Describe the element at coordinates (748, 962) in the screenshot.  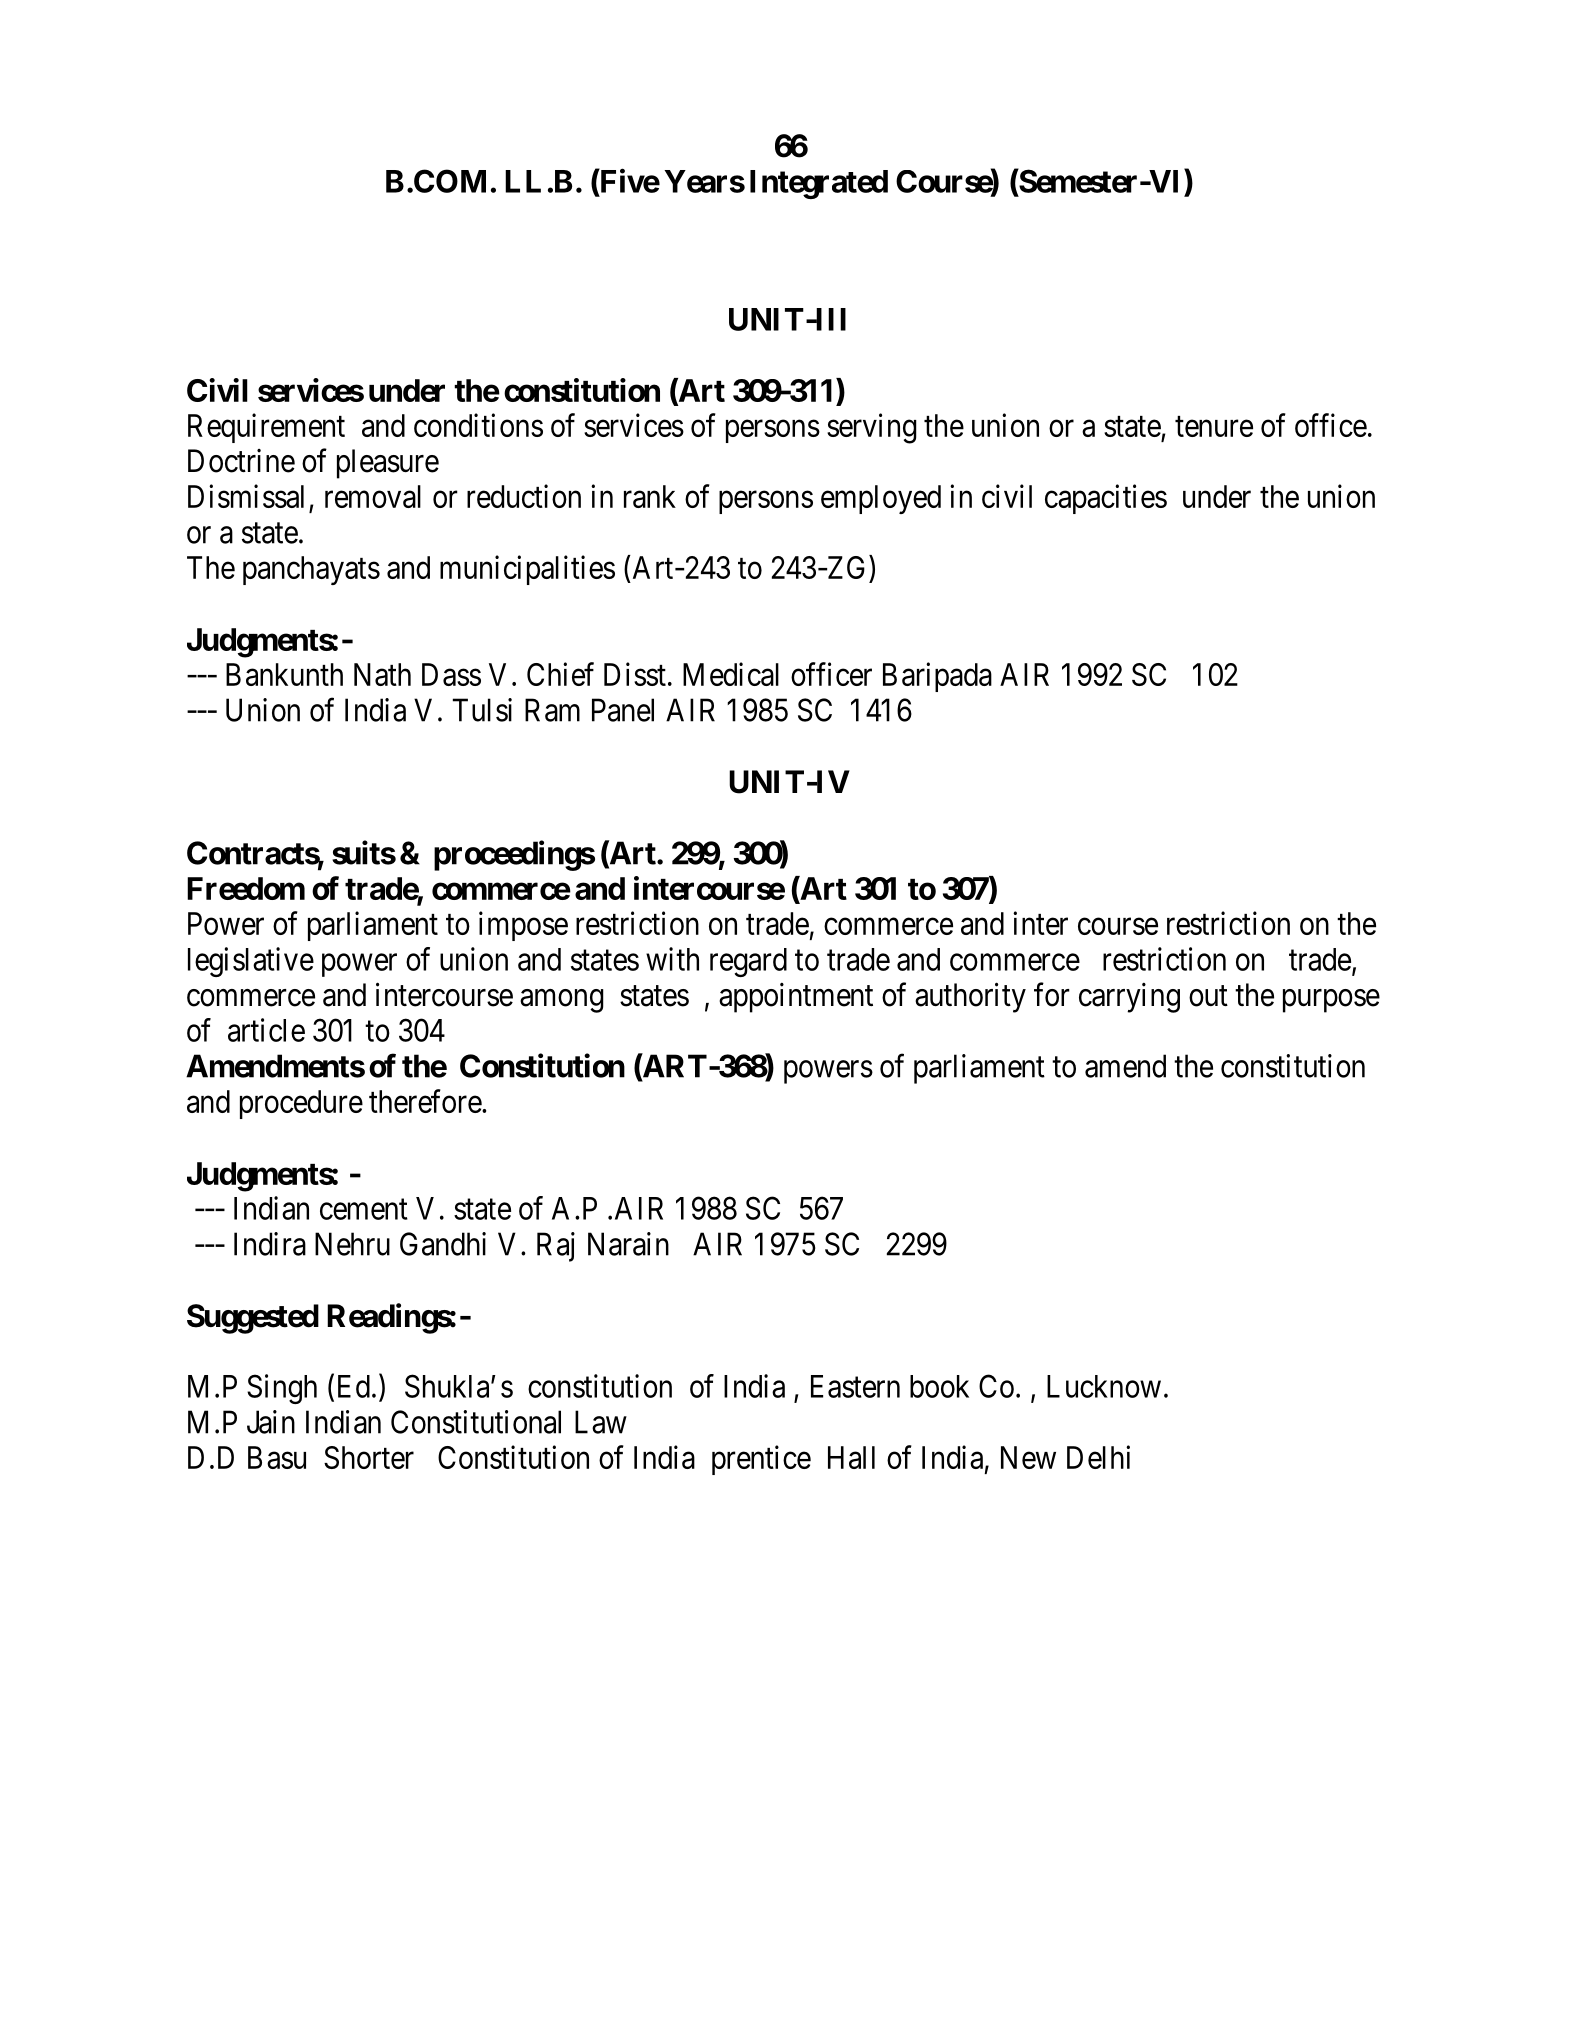
I see `regard` at that location.
